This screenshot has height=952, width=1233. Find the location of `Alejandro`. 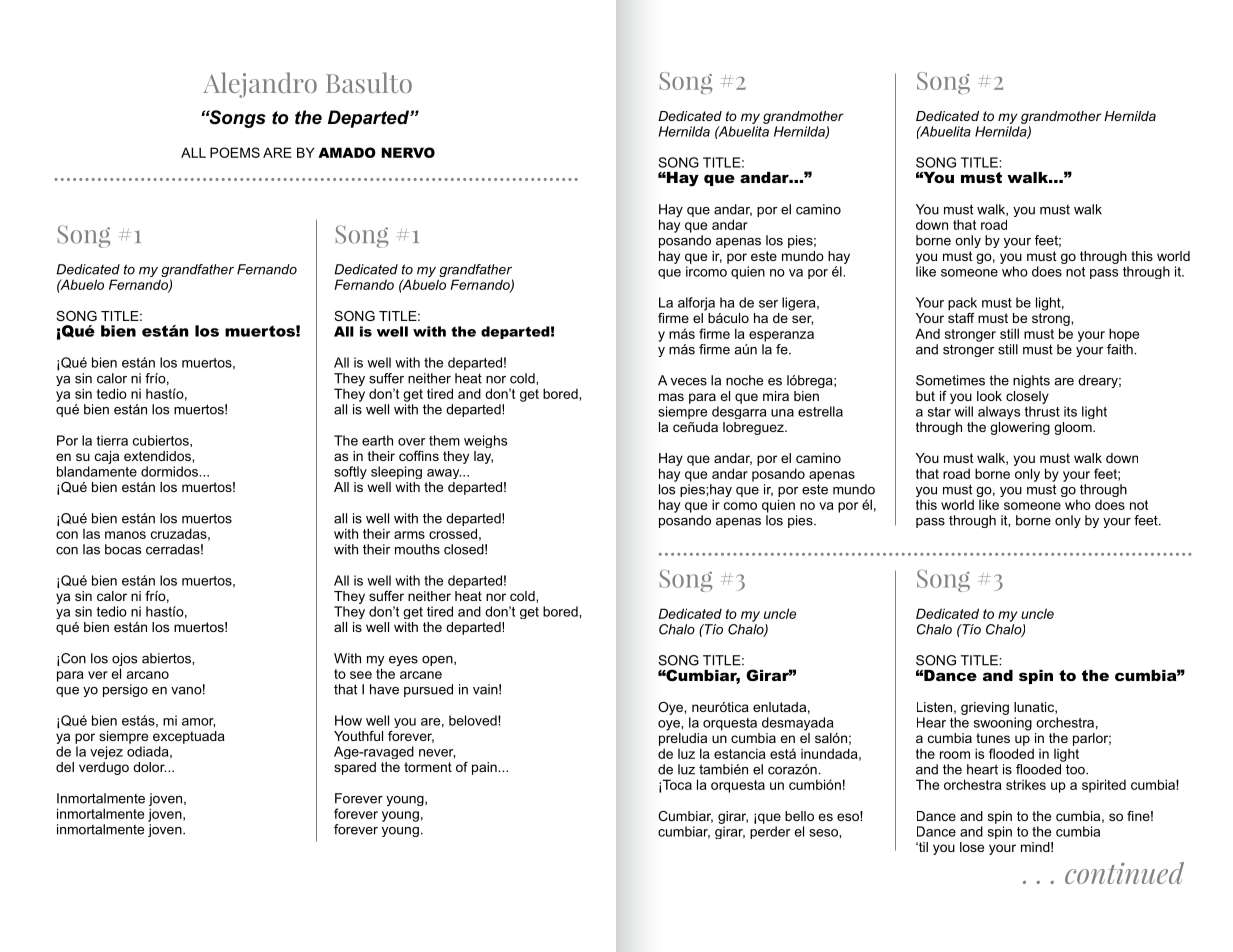

Alejandro is located at coordinates (260, 85).
